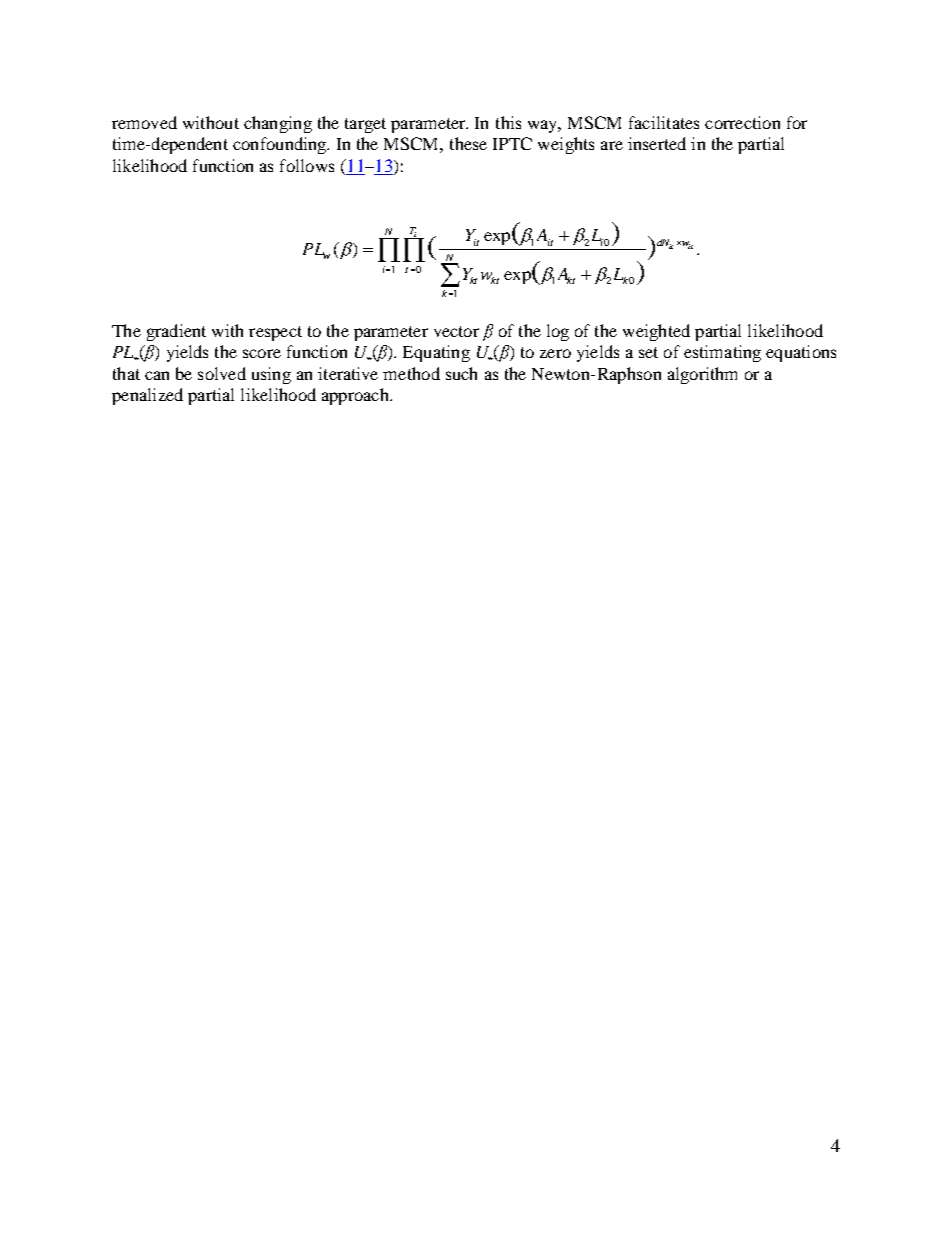  I want to click on removed, so click(144, 122).
